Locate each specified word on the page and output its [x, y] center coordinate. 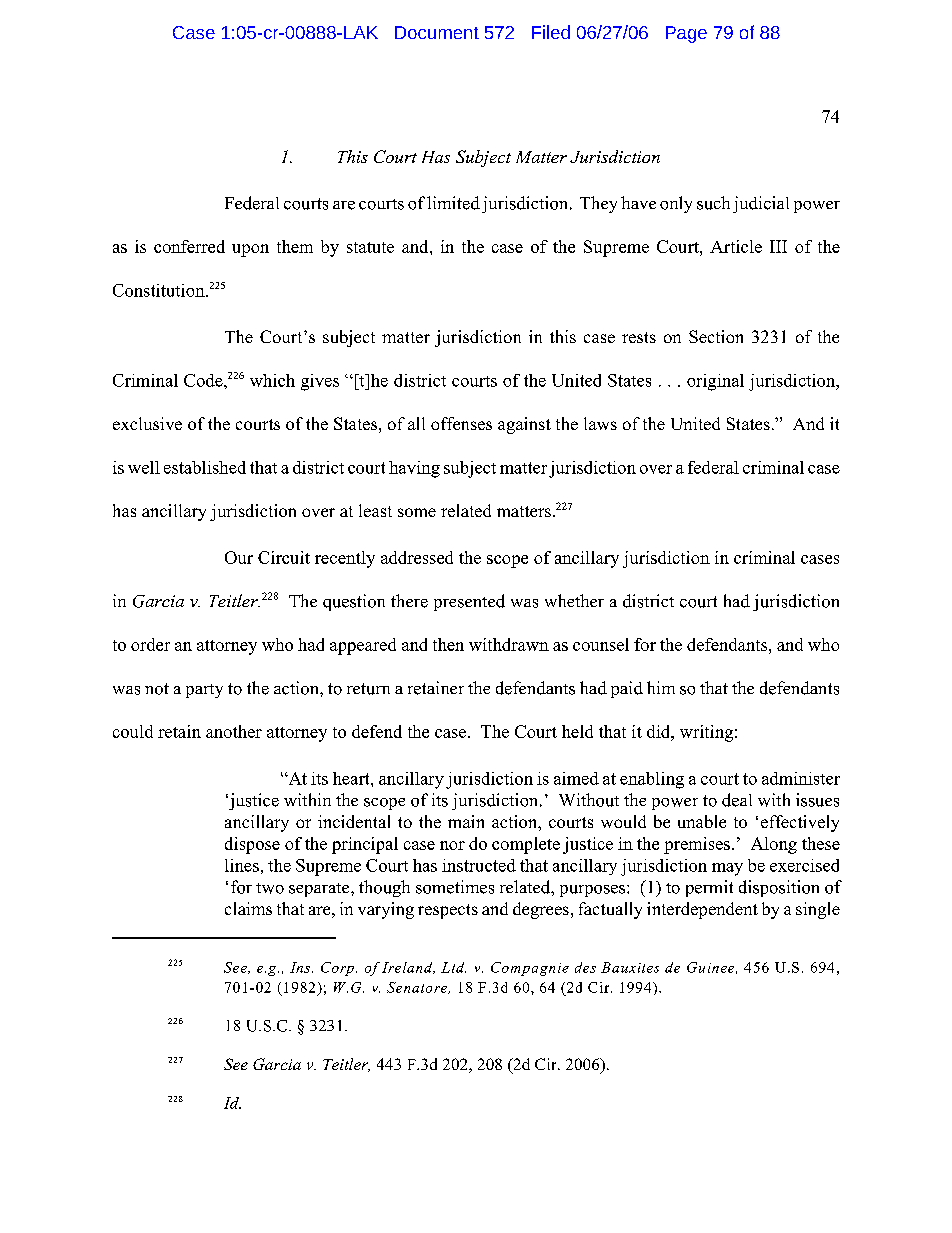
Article [736, 246]
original [715, 382]
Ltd [453, 967]
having [414, 469]
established [205, 467]
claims [248, 908]
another [234, 731]
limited [453, 203]
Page [686, 34]
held [577, 731]
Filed [551, 32]
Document [437, 32]
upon [250, 250]
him [661, 687]
